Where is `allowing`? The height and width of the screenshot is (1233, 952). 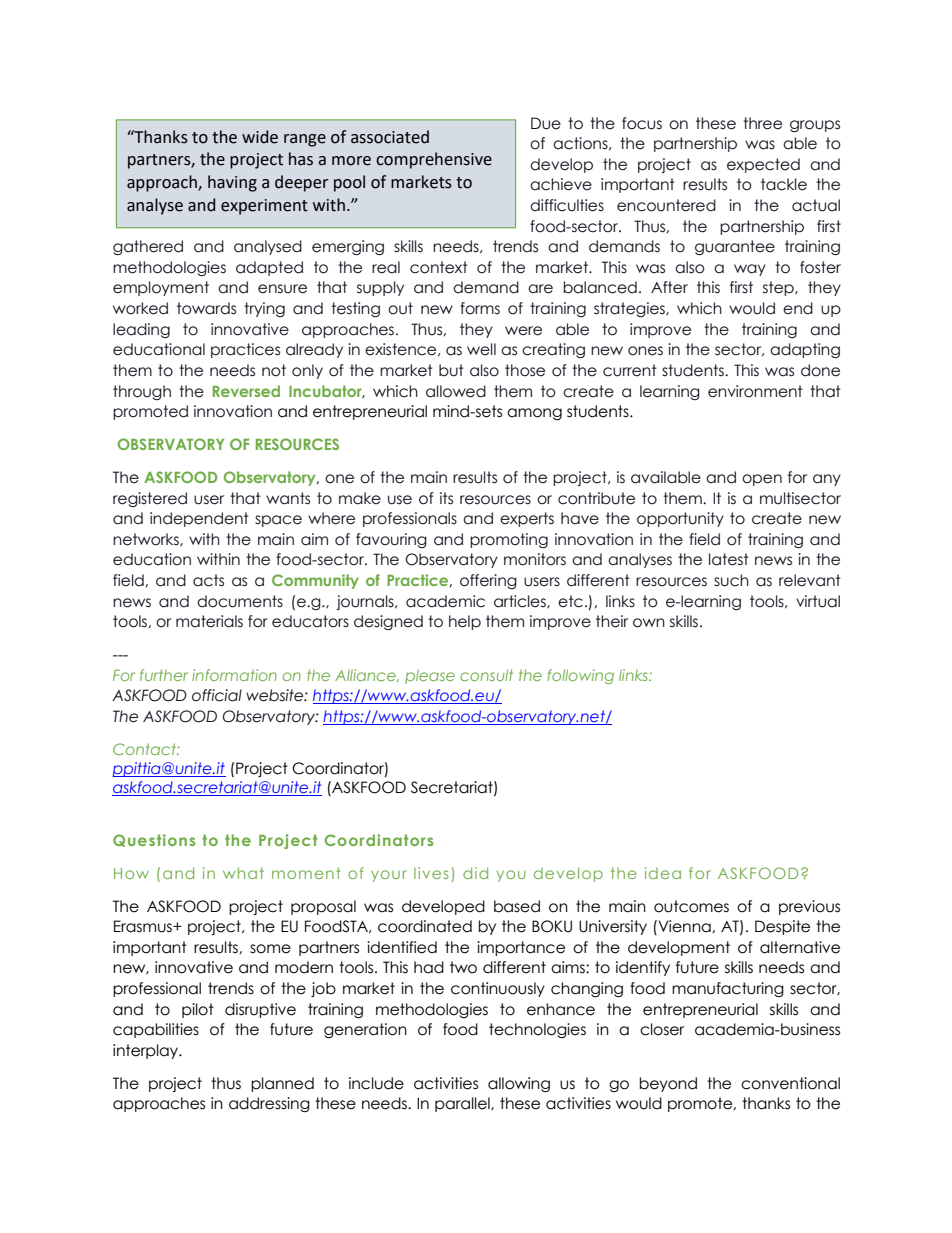
allowing is located at coordinates (519, 1084).
